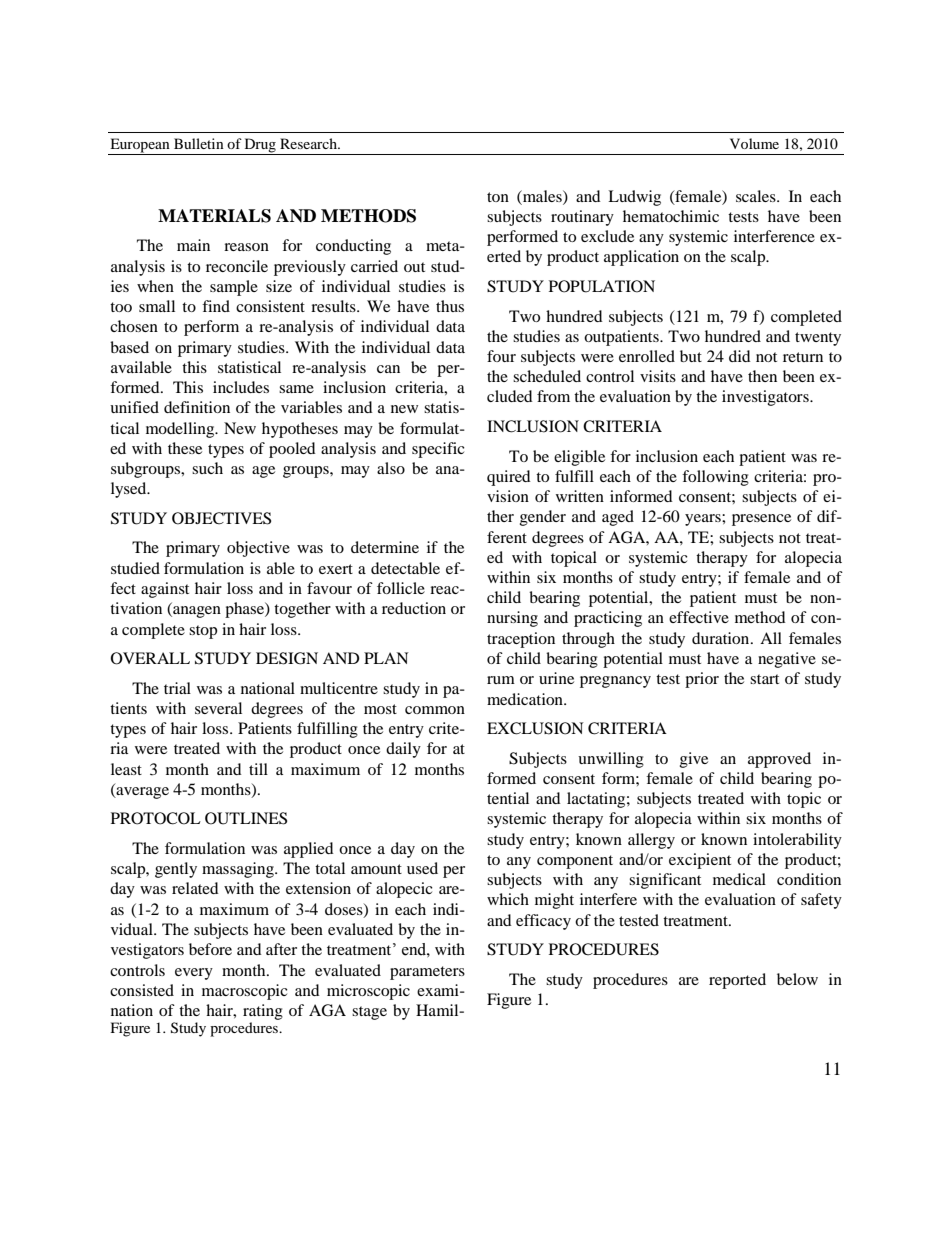 The width and height of the document is (952, 1233). I want to click on several, so click(218, 708).
